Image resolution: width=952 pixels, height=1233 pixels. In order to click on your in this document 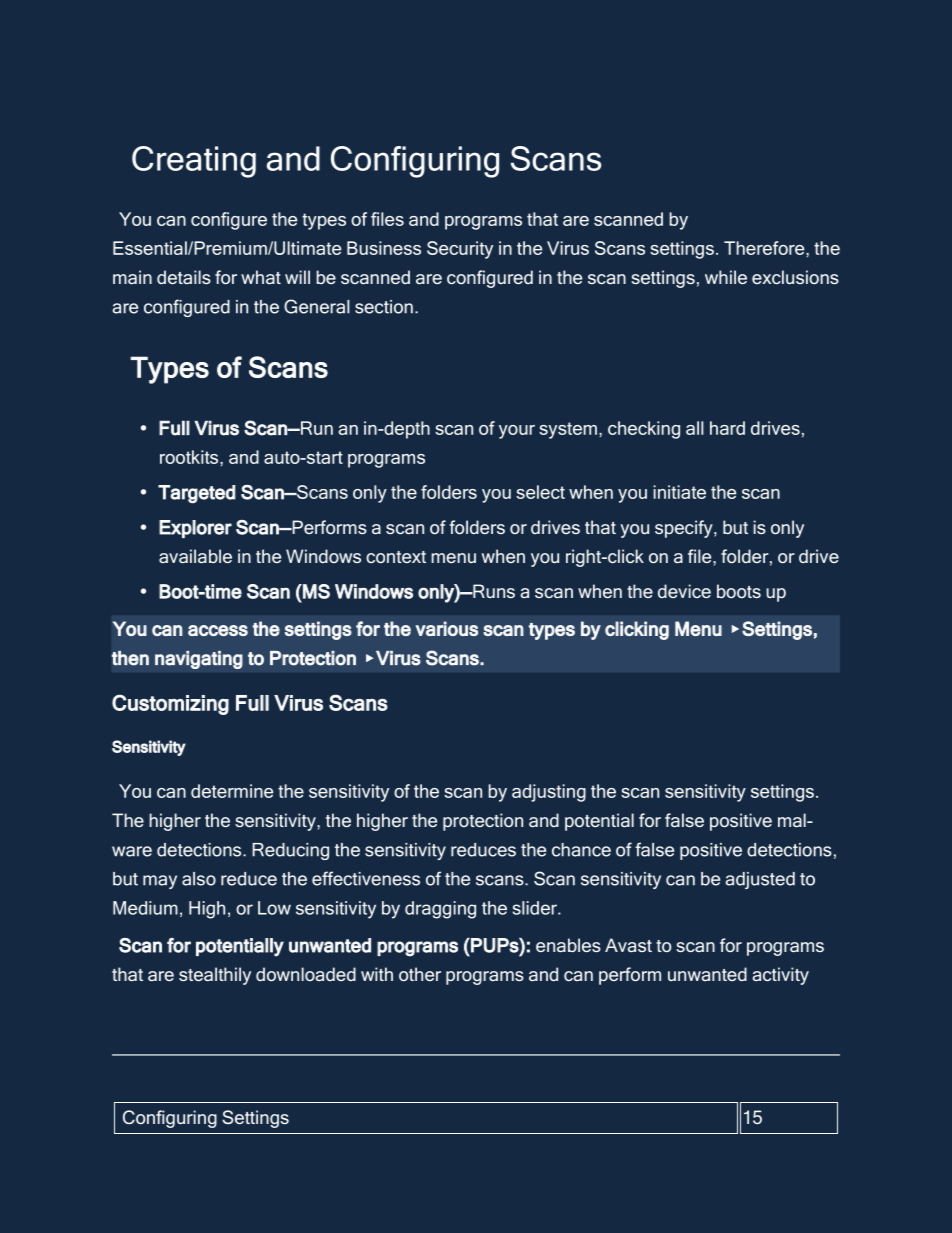, I will do `click(517, 432)`.
